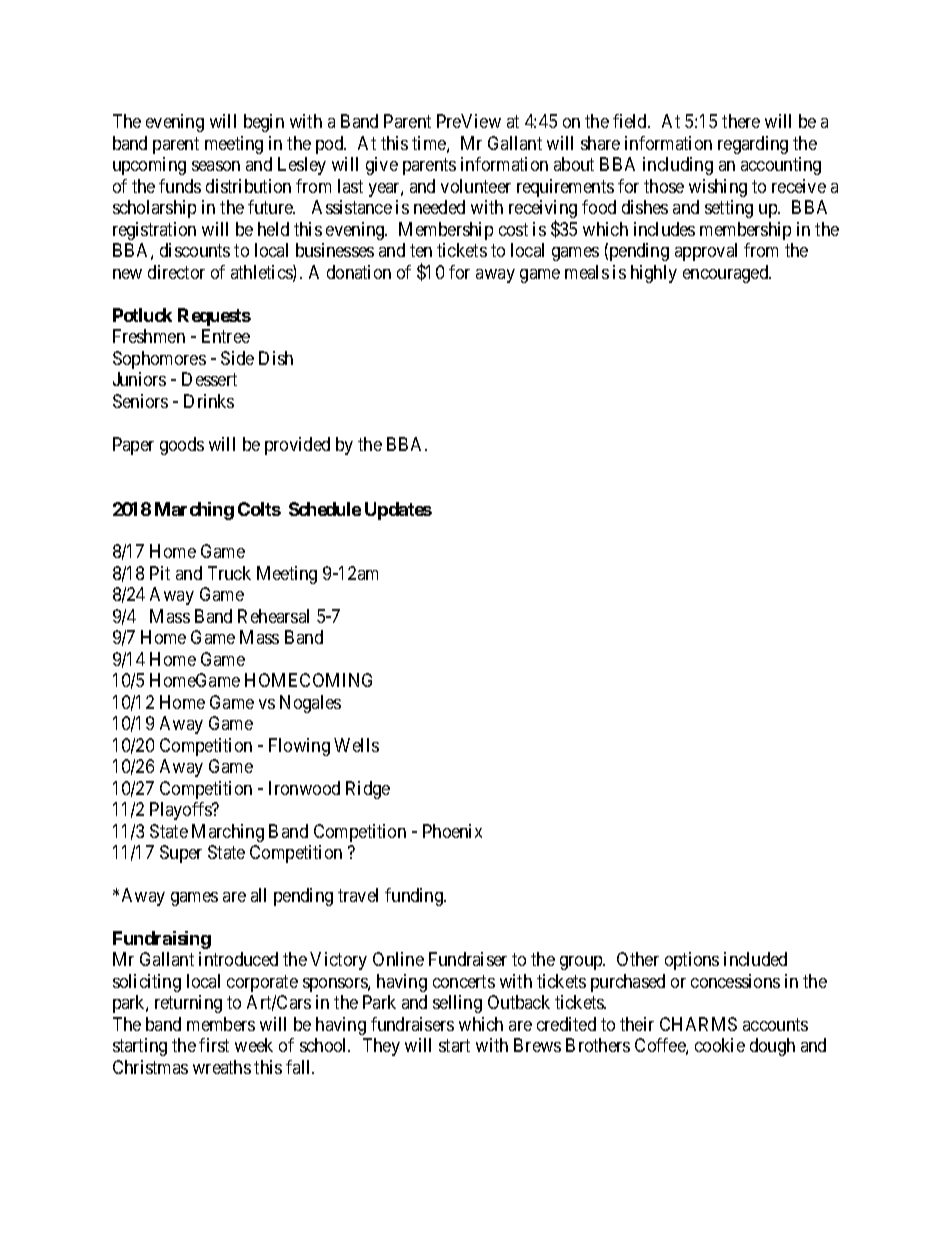  What do you see at coordinates (720, 1045) in the document?
I see `cookie` at bounding box center [720, 1045].
